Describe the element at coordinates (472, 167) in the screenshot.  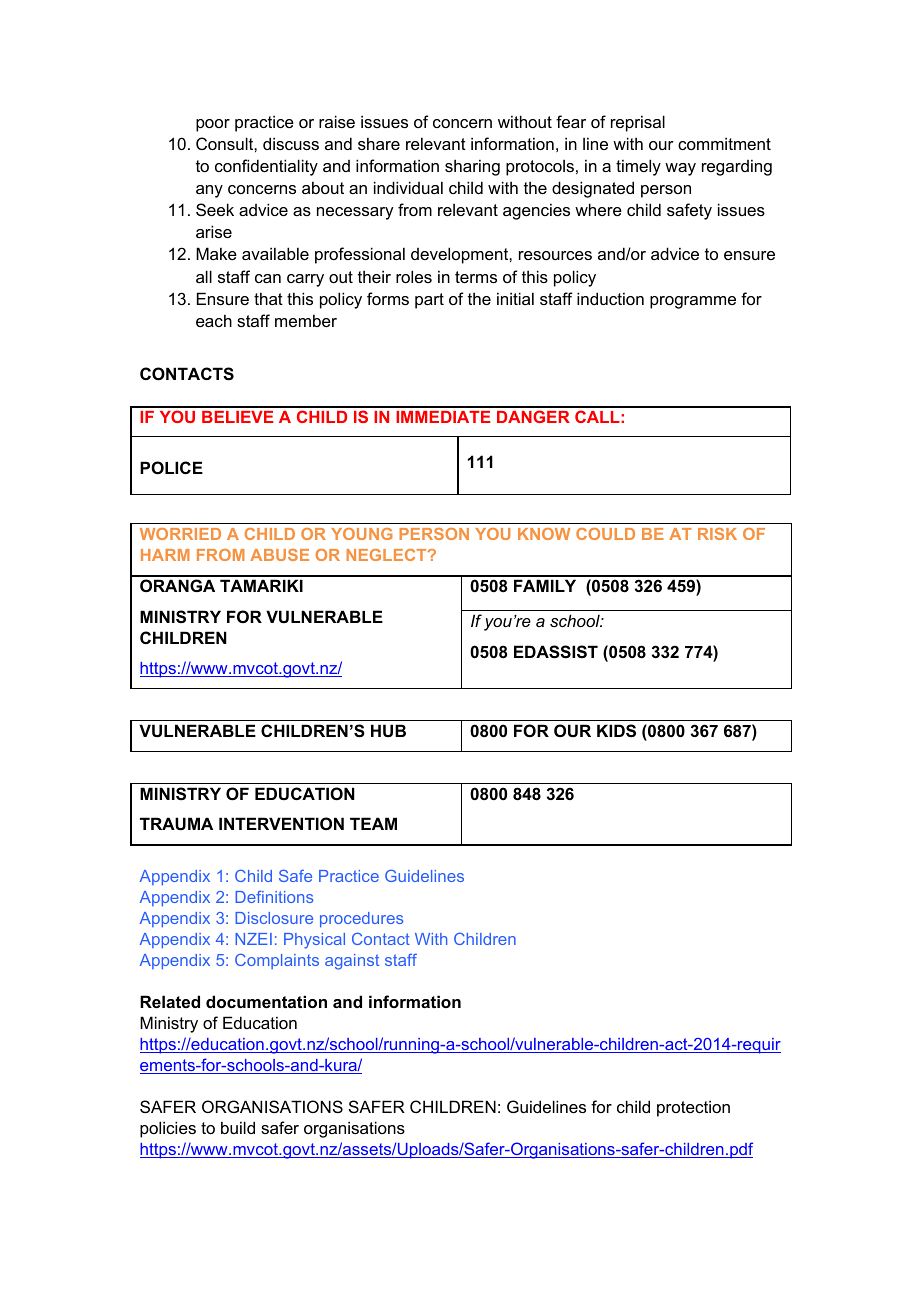
I see `sharing` at that location.
